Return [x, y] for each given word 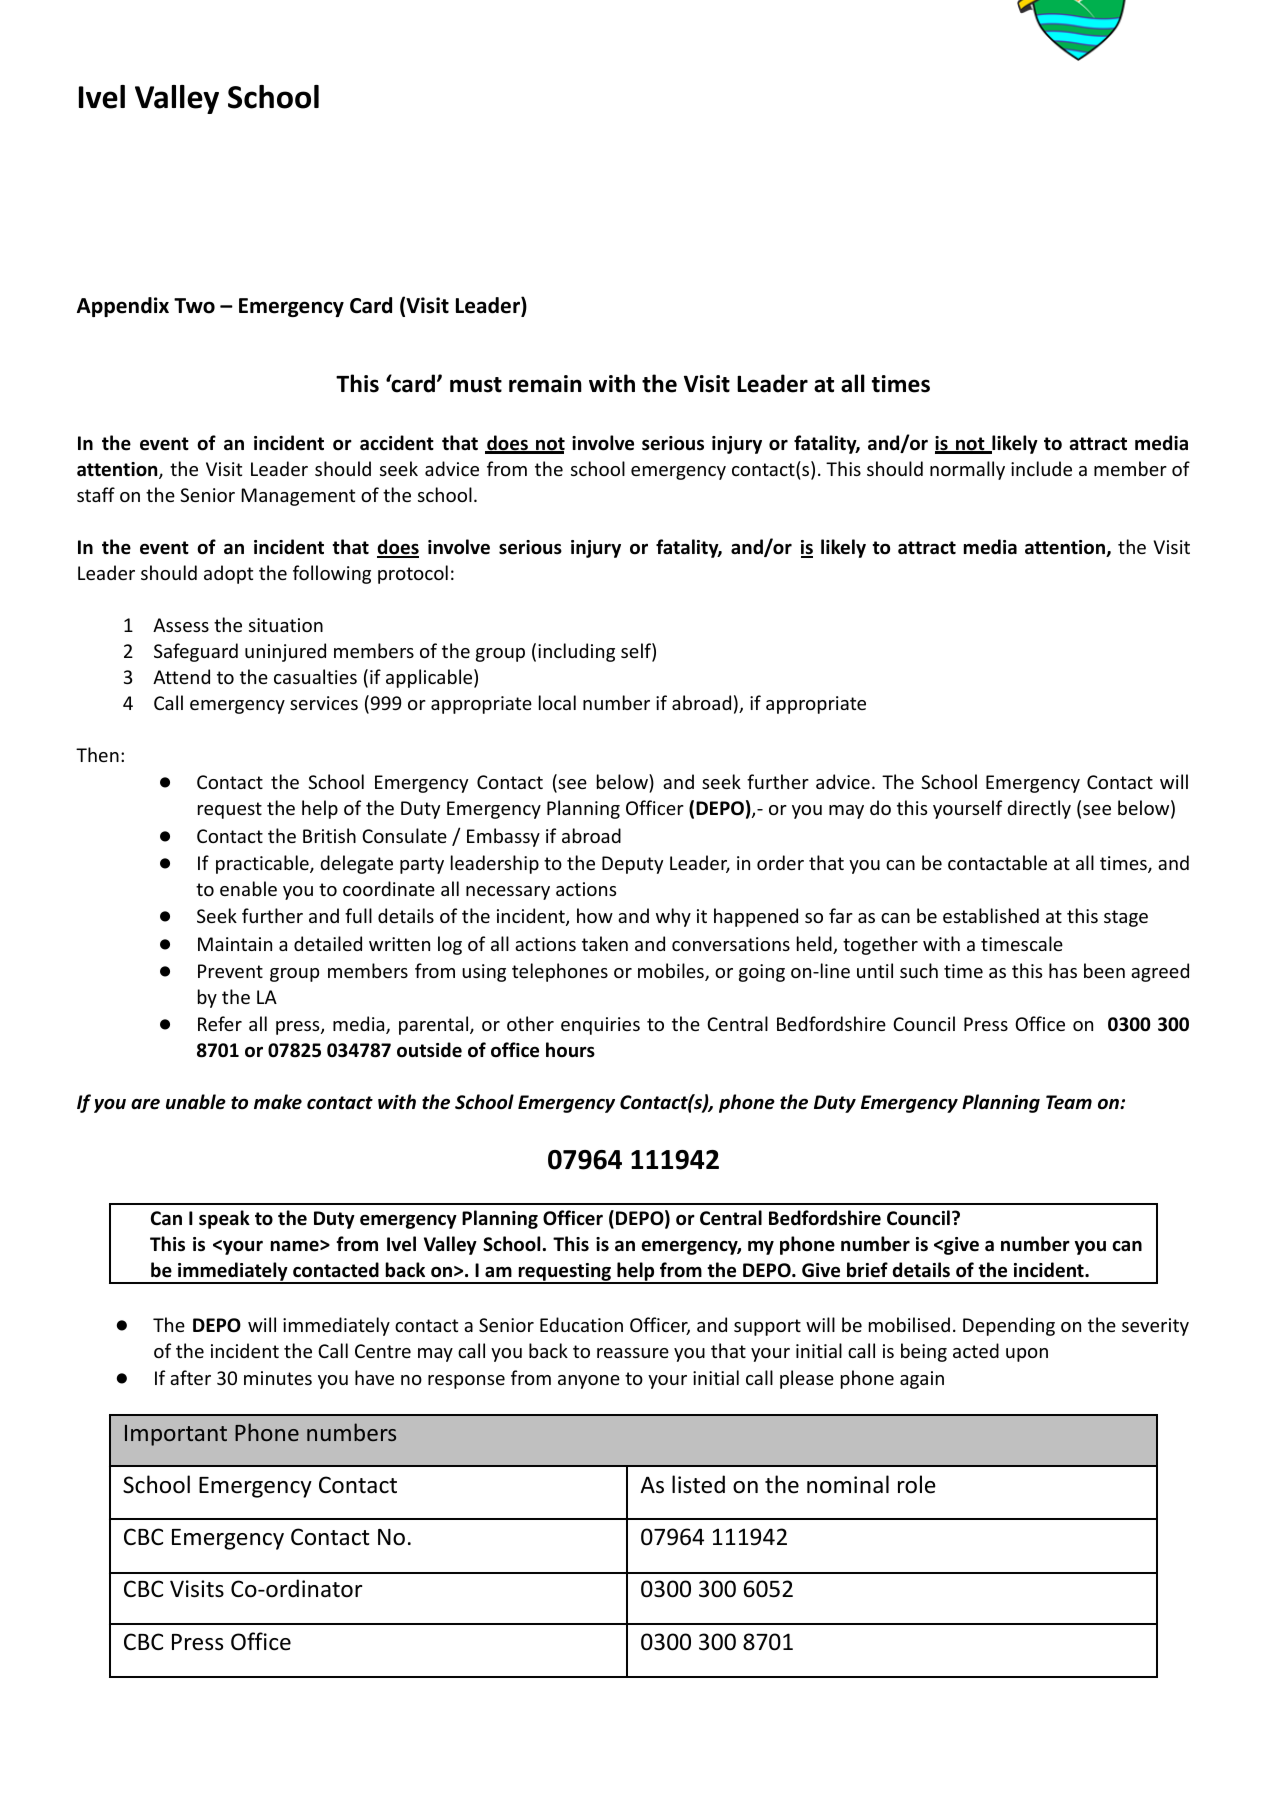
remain [545, 384]
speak [224, 1219]
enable [248, 888]
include [1041, 468]
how [595, 915]
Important [176, 1435]
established [991, 915]
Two [194, 306]
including [576, 652]
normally [967, 470]
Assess [181, 625]
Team [1069, 1102]
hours [570, 1050]
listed [698, 1484]
